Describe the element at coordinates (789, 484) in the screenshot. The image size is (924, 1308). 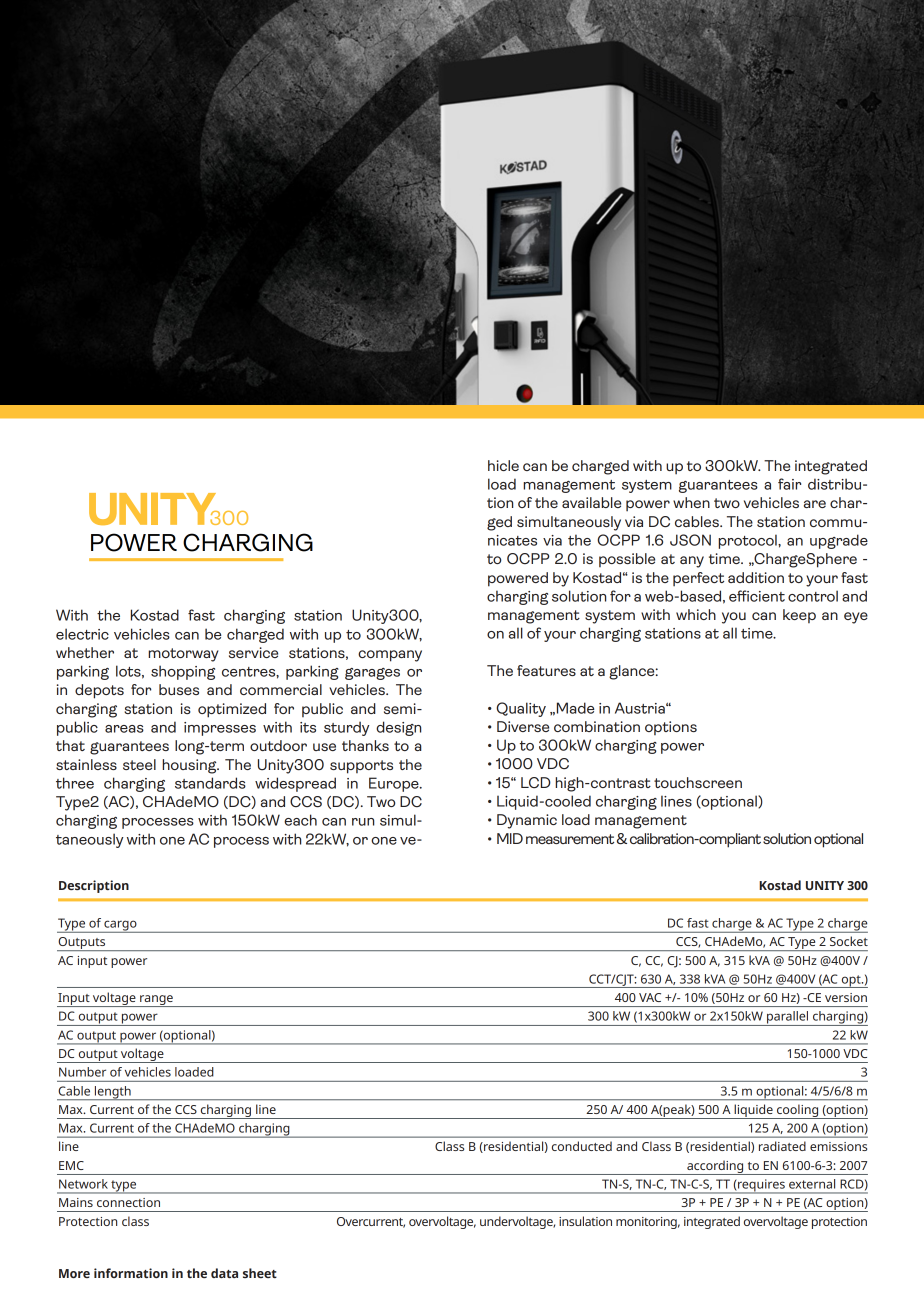
I see `fair` at that location.
